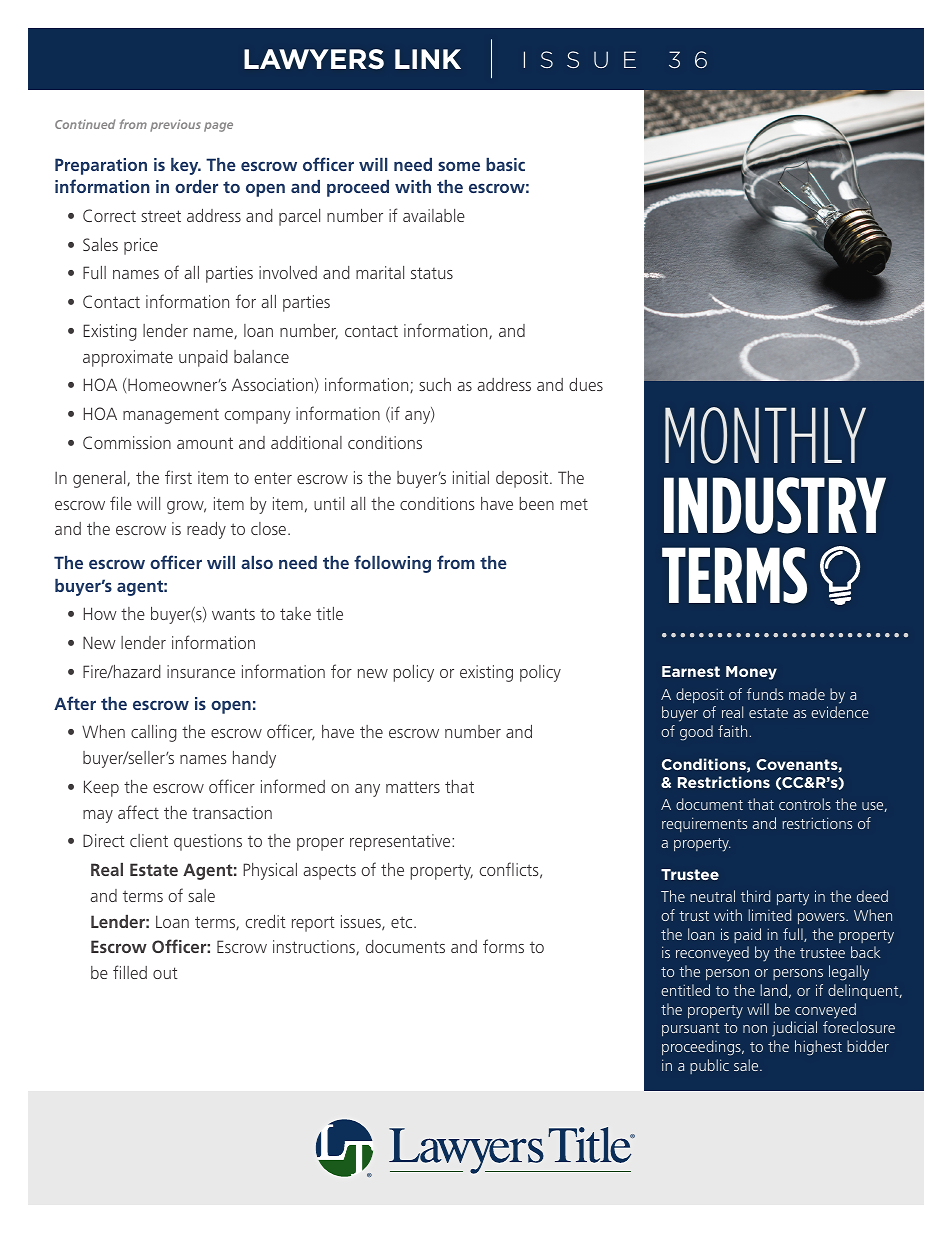  Describe the element at coordinates (206, 530) in the screenshot. I see `ready` at that location.
